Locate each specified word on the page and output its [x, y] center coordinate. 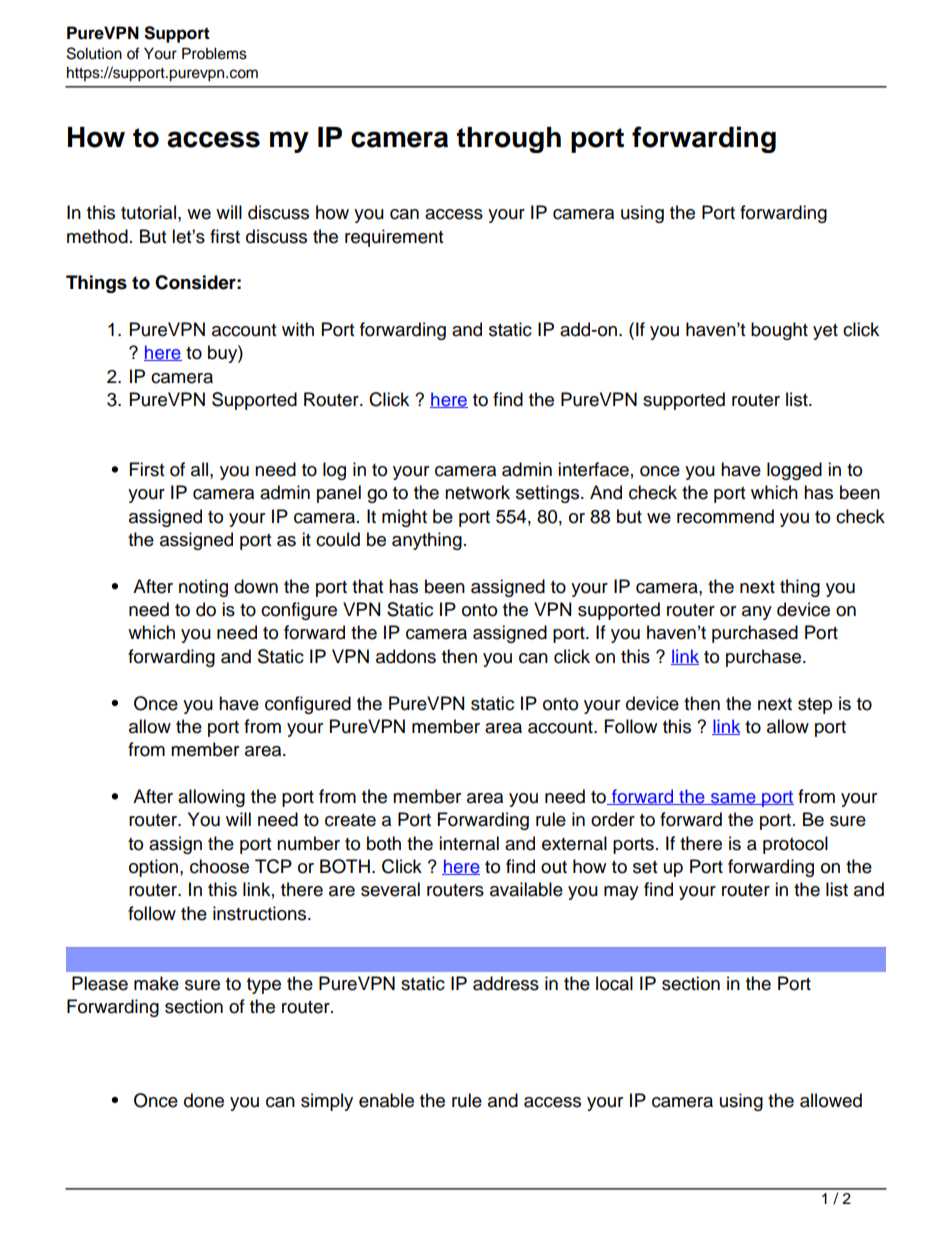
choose [219, 866]
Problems [214, 53]
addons [406, 656]
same [733, 799]
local [614, 983]
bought [779, 331]
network [477, 492]
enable [386, 1100]
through [509, 140]
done [204, 1100]
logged [794, 471]
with [298, 329]
